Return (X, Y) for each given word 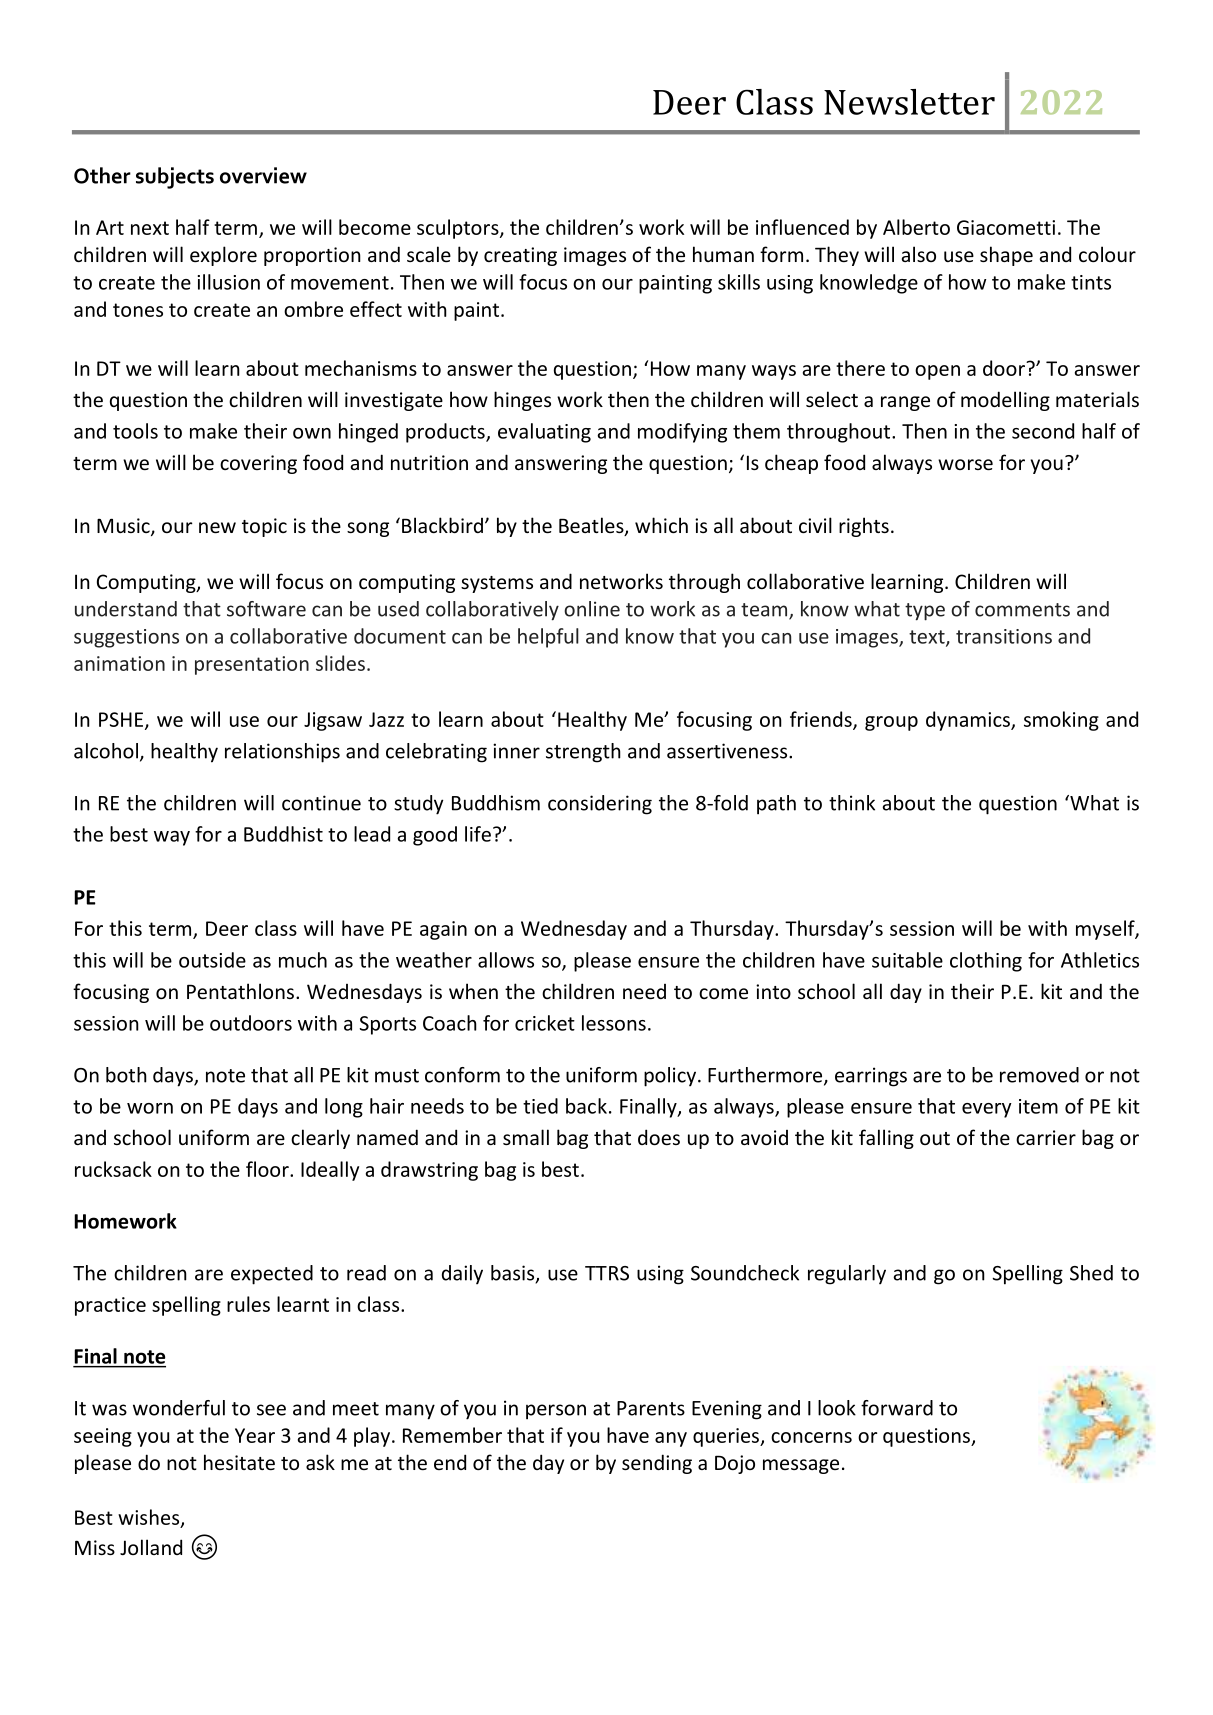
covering (258, 464)
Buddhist (283, 834)
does (659, 1137)
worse (965, 464)
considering (600, 805)
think (852, 803)
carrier (1046, 1137)
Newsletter (909, 102)
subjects (175, 178)
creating (520, 256)
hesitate (239, 1462)
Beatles (592, 526)
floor (268, 1169)
